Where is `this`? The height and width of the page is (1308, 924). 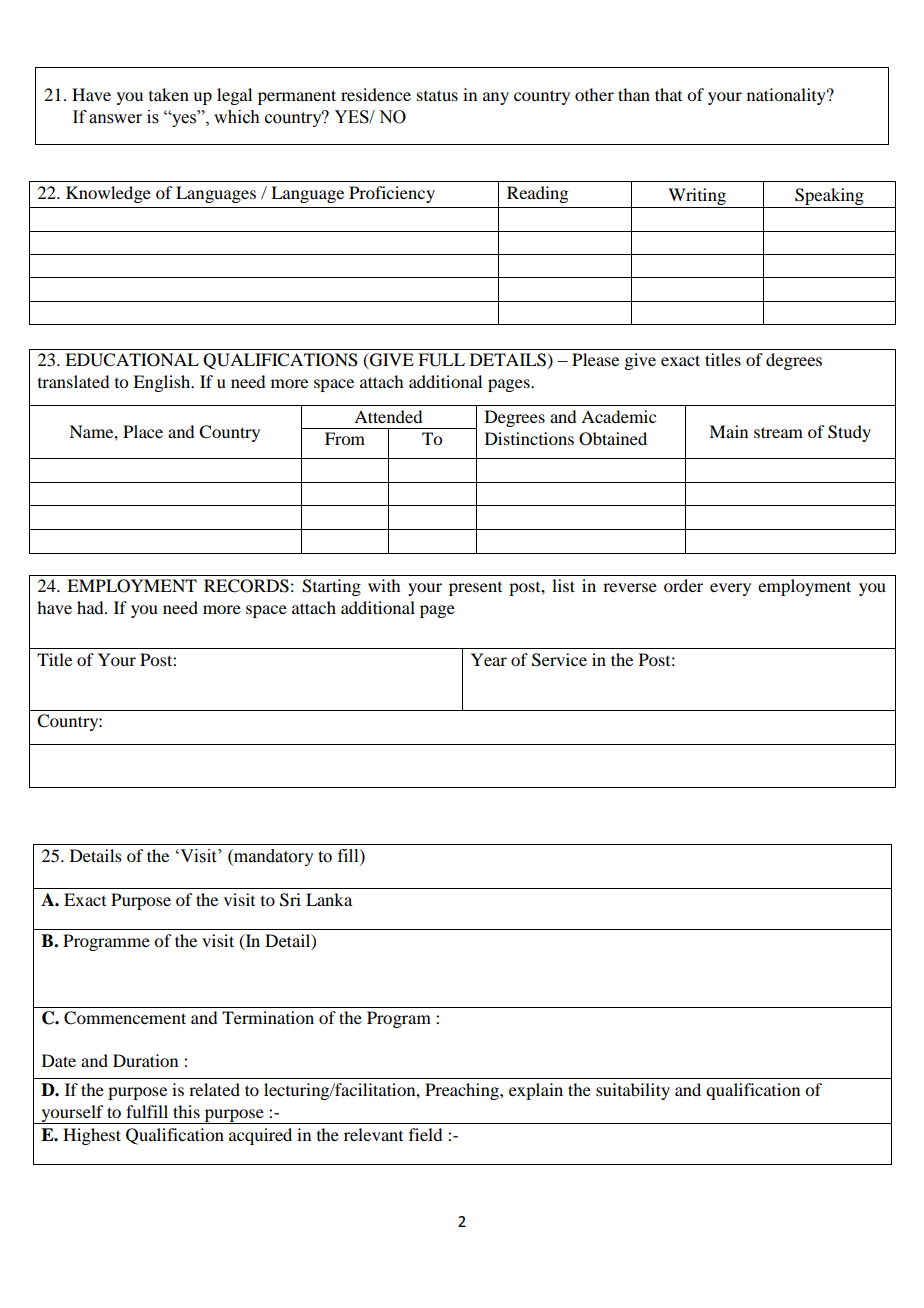
this is located at coordinates (186, 1111).
